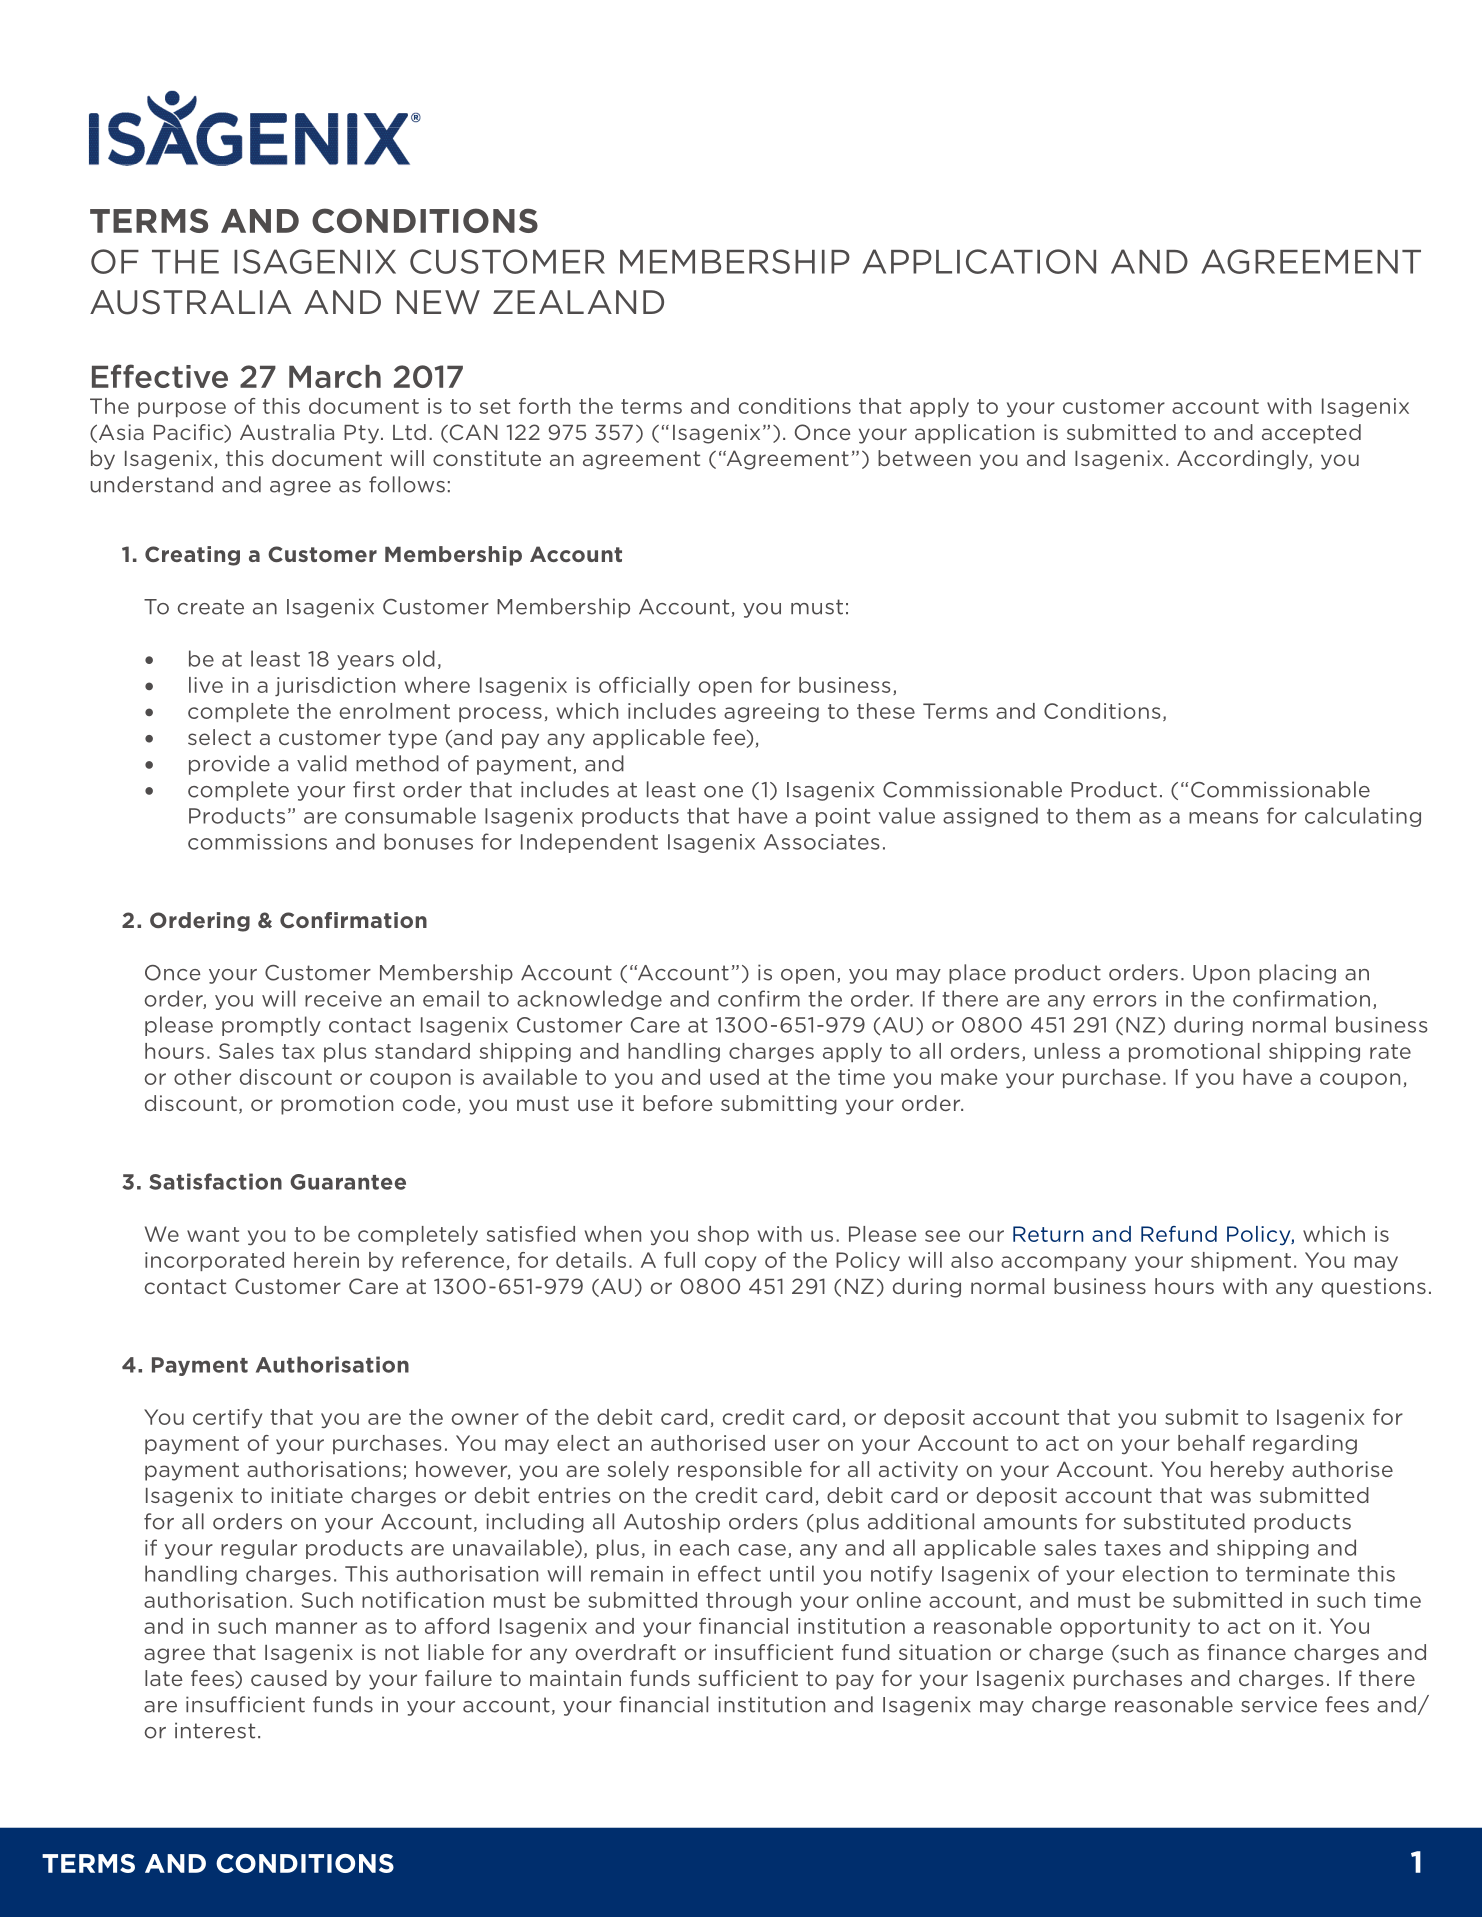  What do you see at coordinates (678, 1103) in the page?
I see `before` at bounding box center [678, 1103].
